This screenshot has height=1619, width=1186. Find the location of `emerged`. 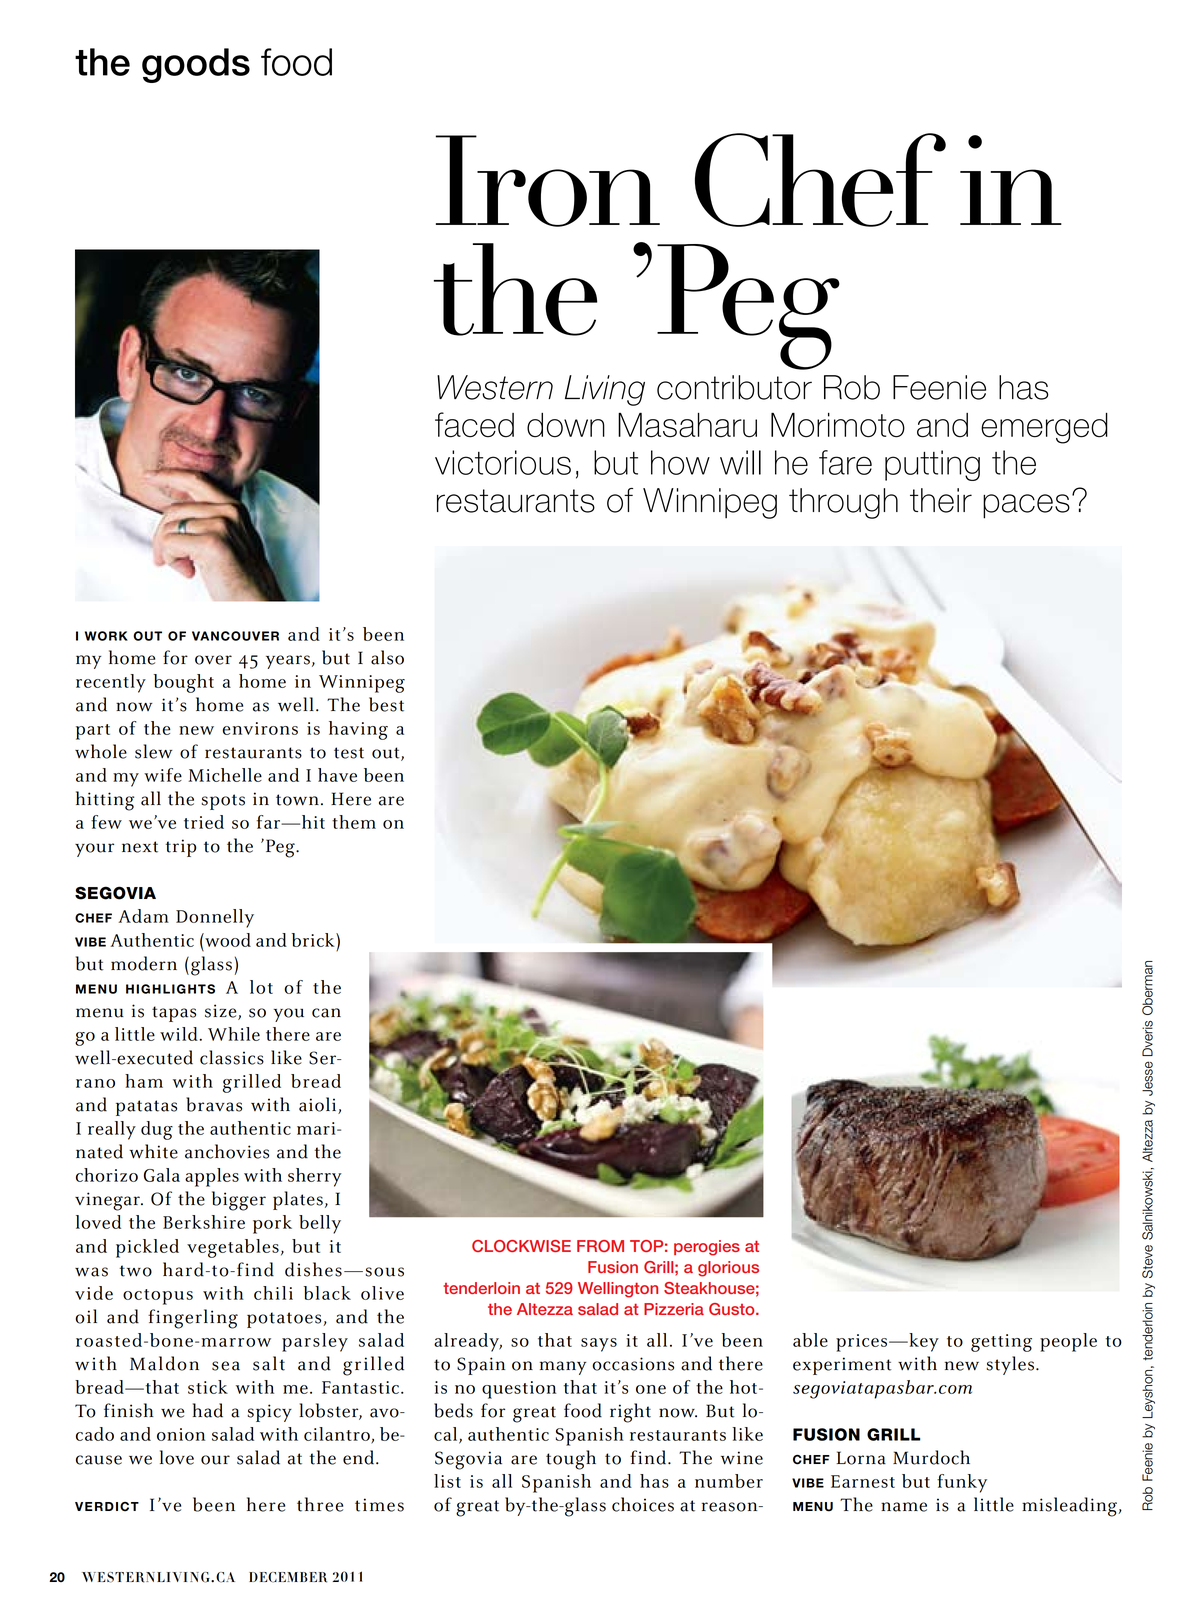

emerged is located at coordinates (1044, 428).
